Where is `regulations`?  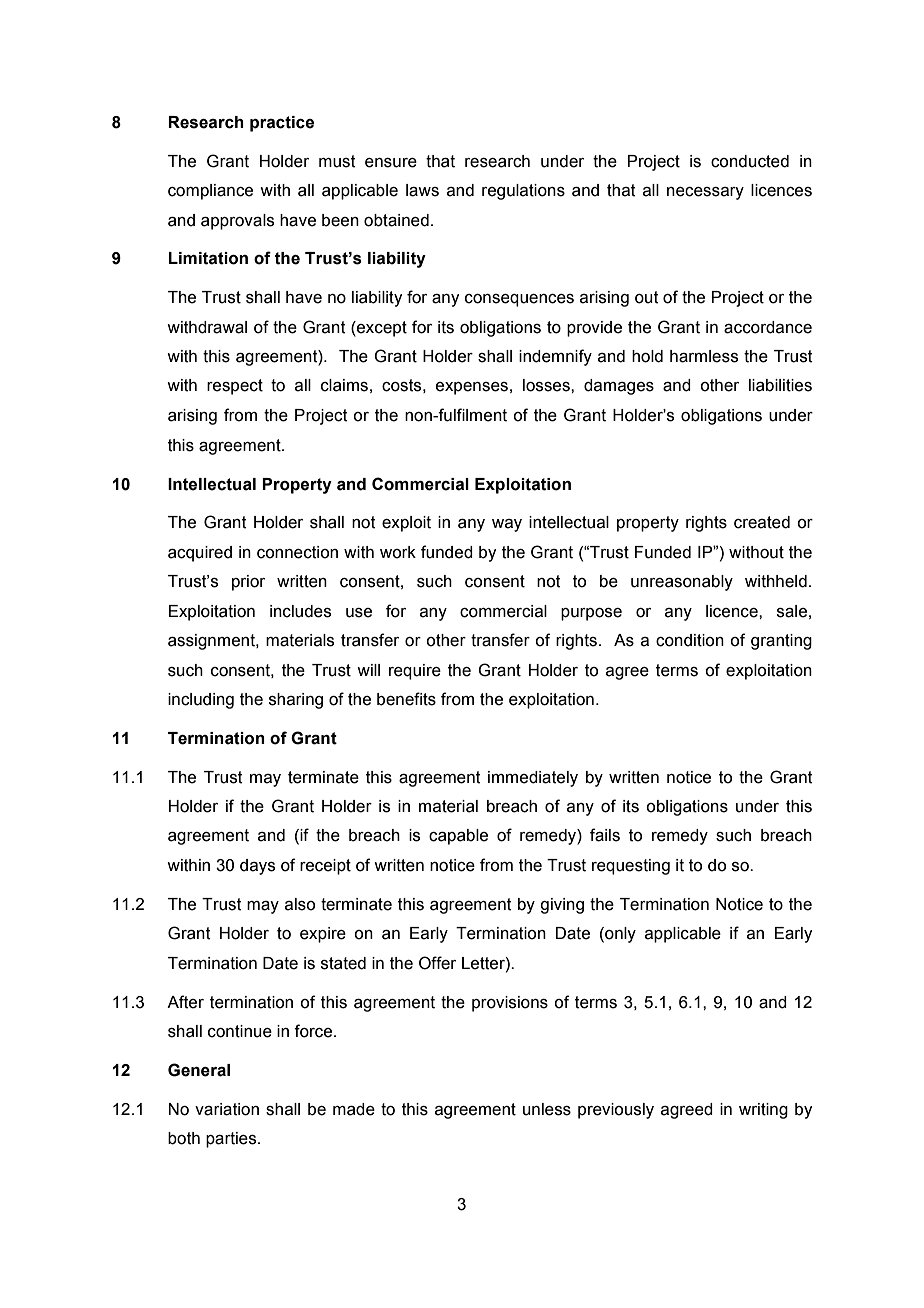
regulations is located at coordinates (523, 192).
